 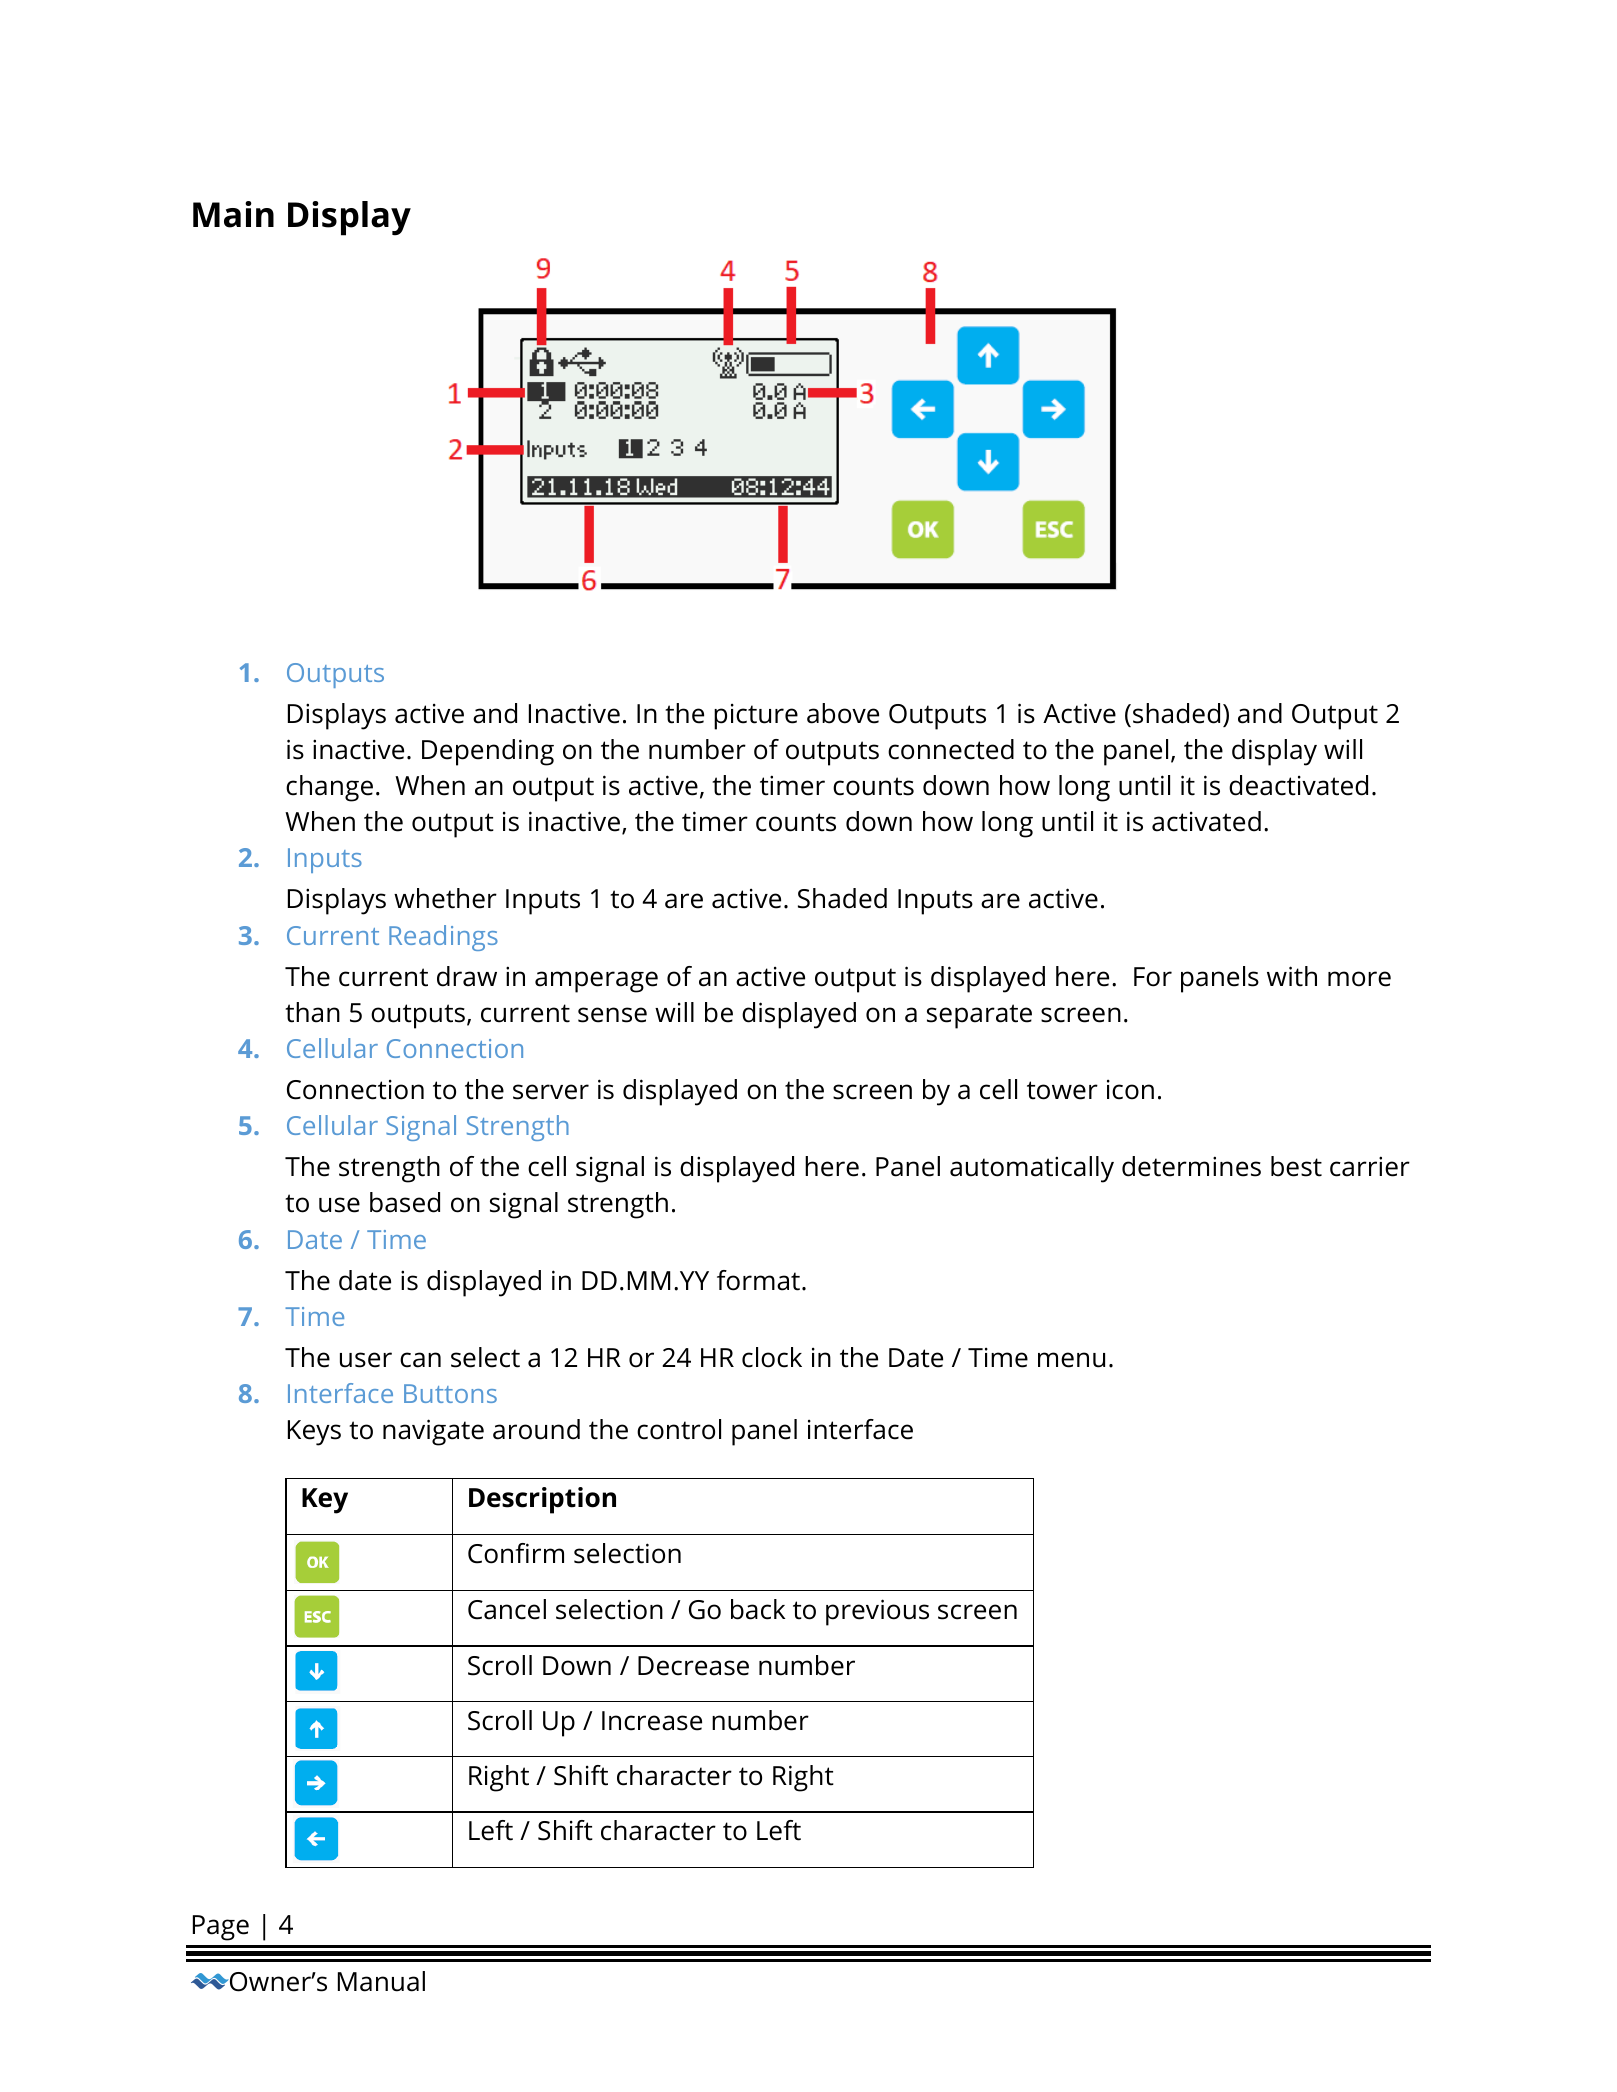 What do you see at coordinates (758, 1609) in the screenshot?
I see `back` at bounding box center [758, 1609].
